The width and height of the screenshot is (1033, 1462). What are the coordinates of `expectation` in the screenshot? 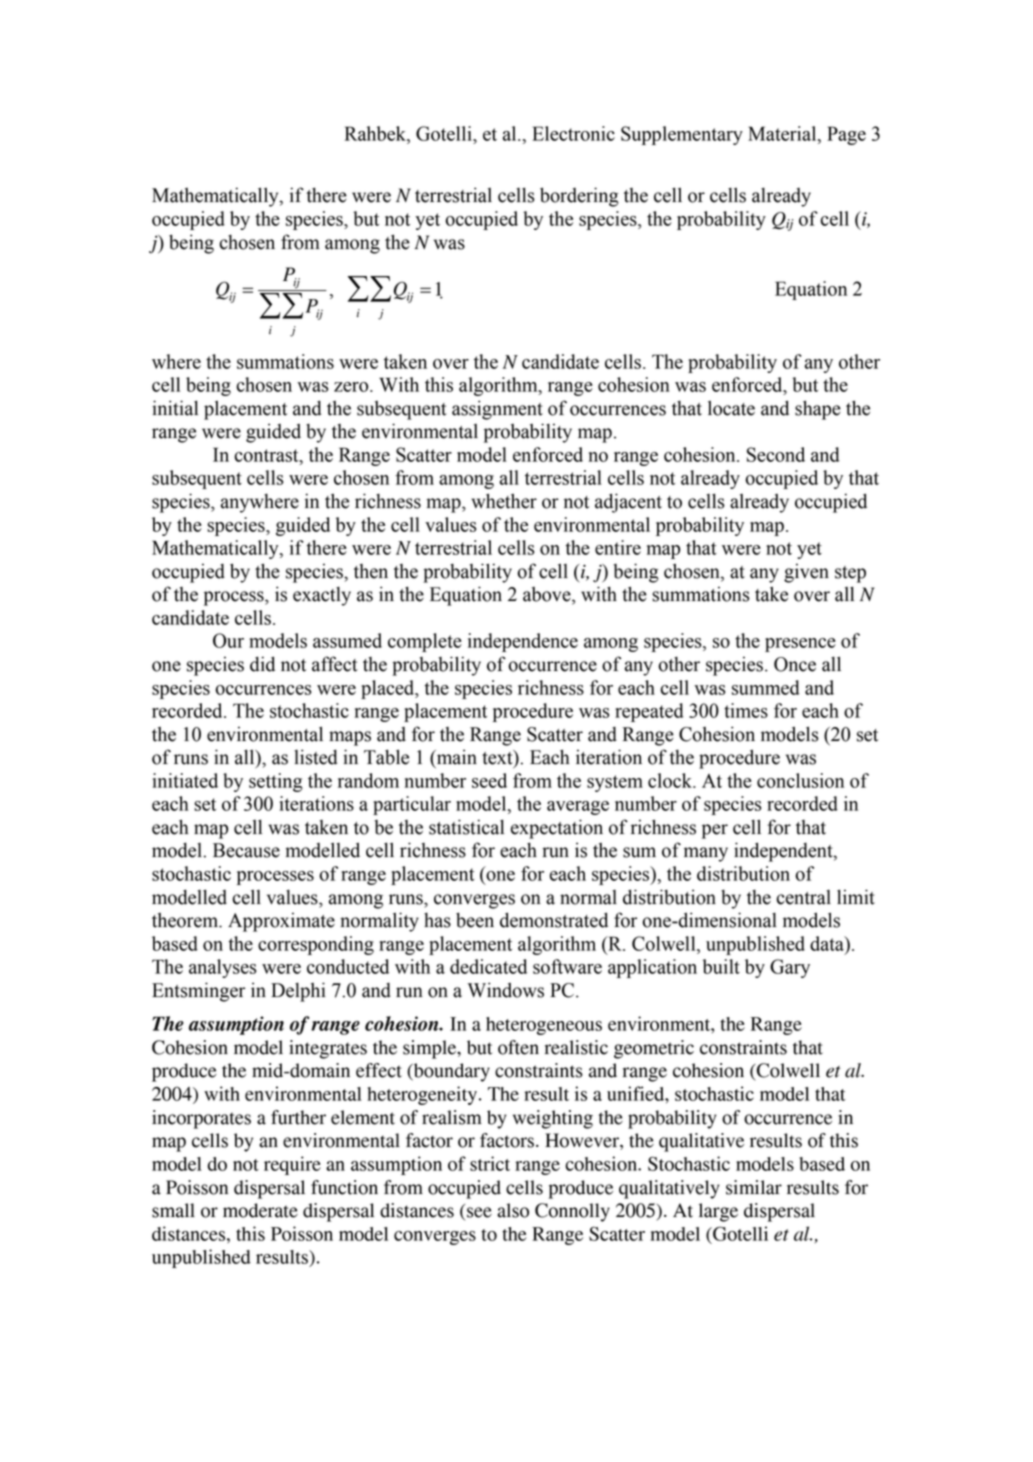 It's located at (557, 829).
